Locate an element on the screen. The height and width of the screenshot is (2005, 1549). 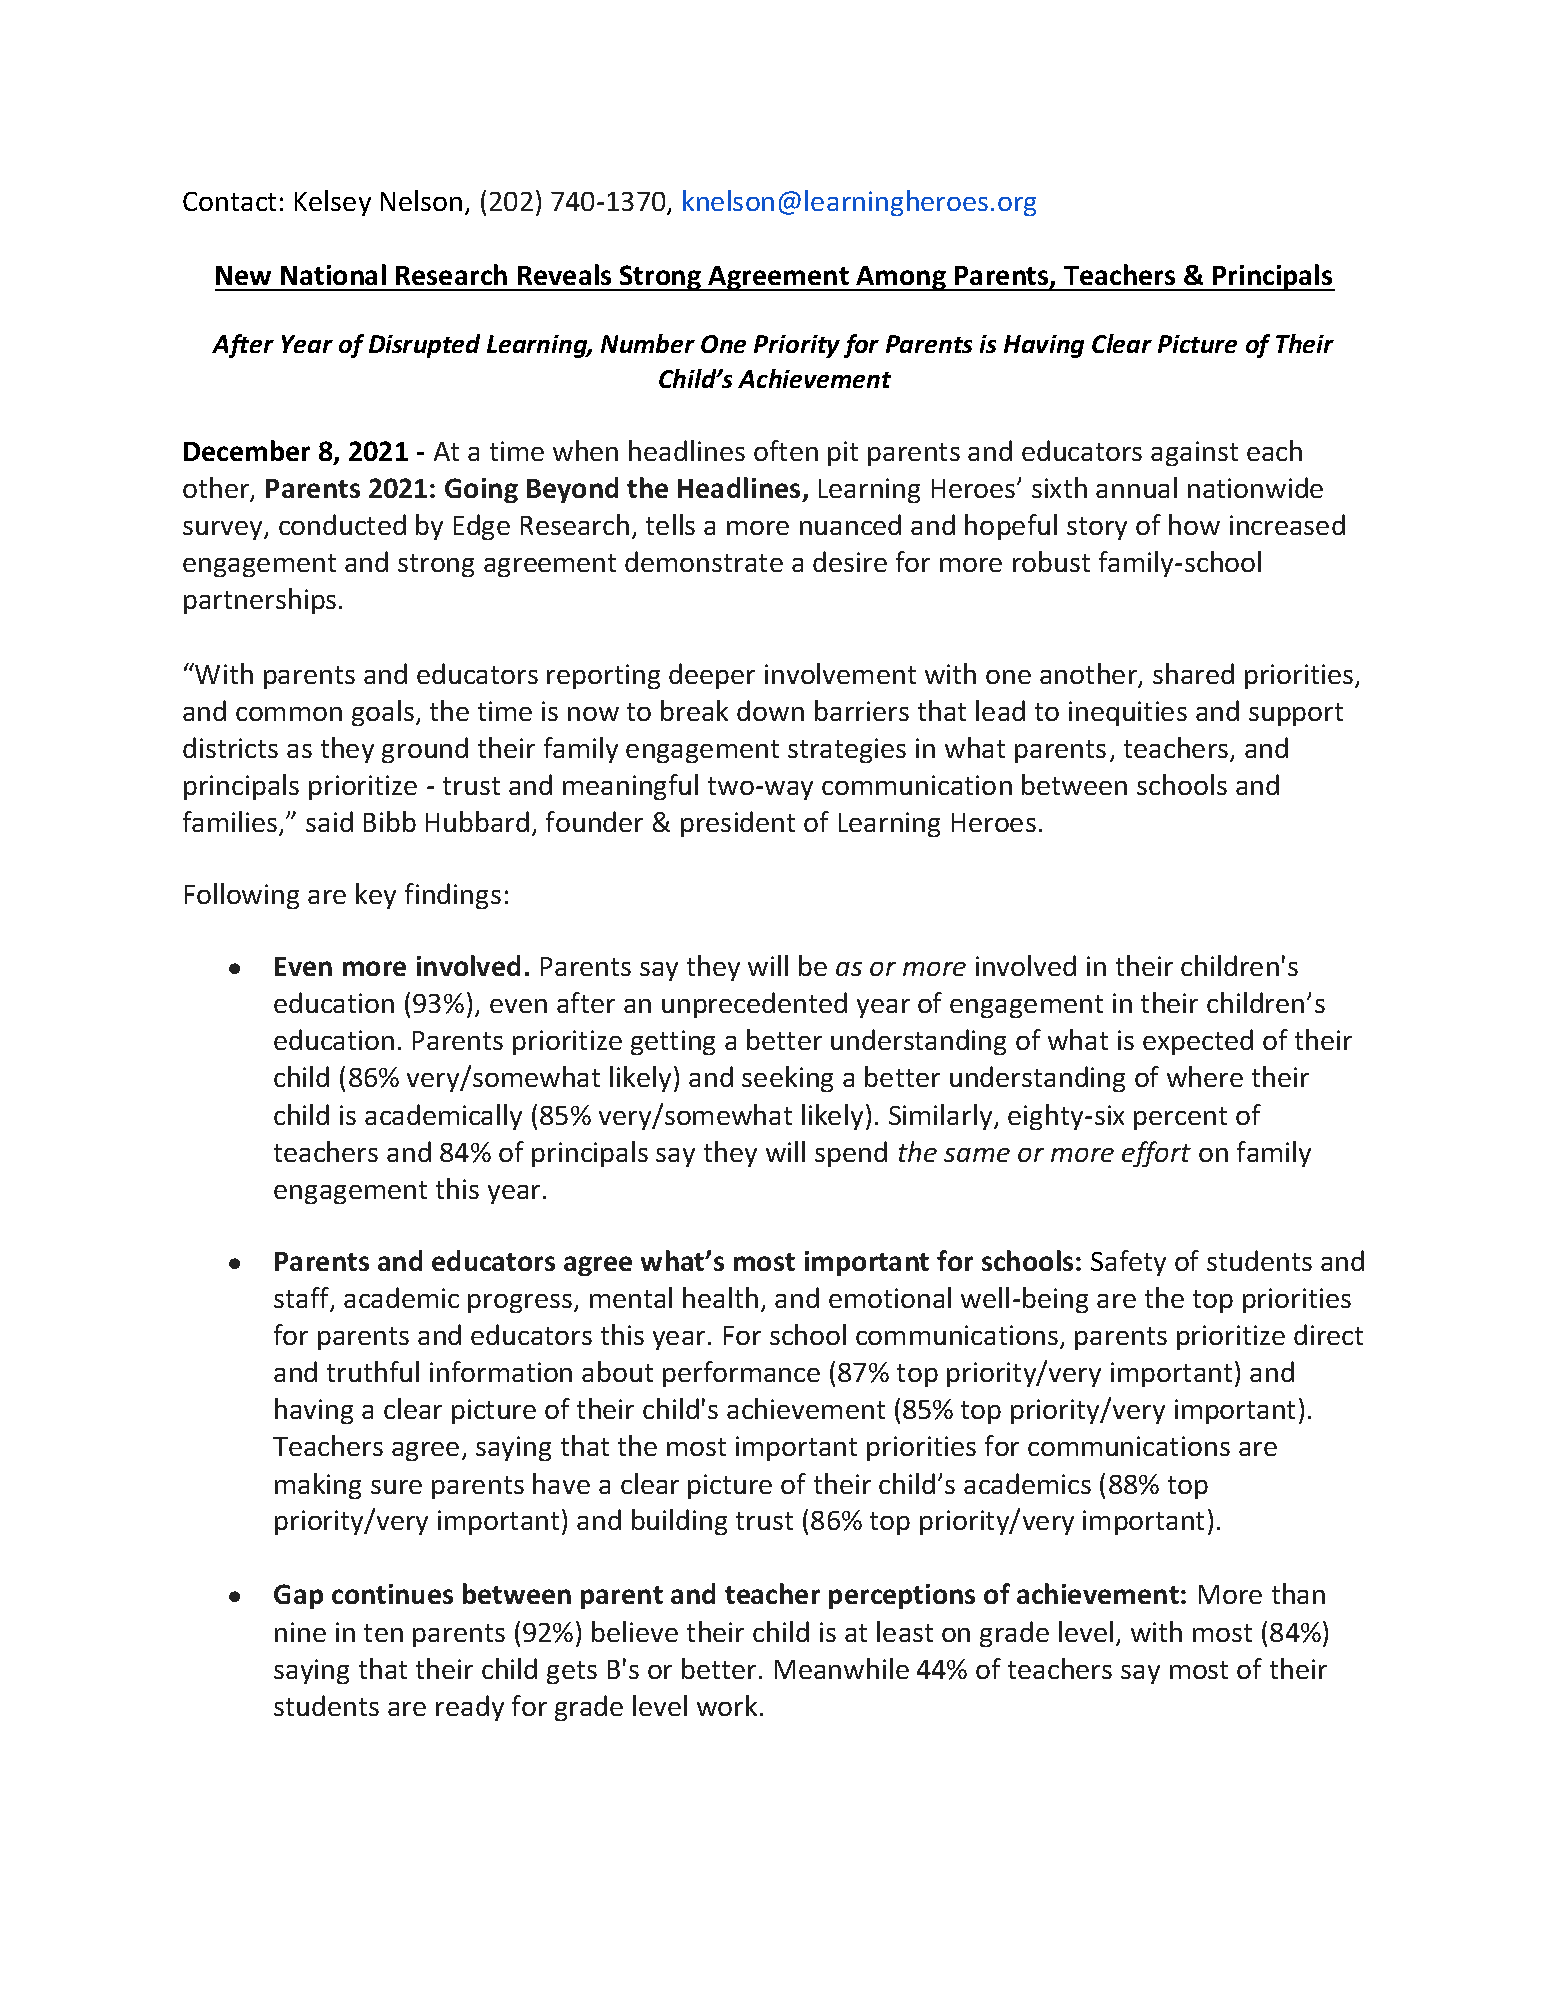
National is located at coordinates (333, 274).
